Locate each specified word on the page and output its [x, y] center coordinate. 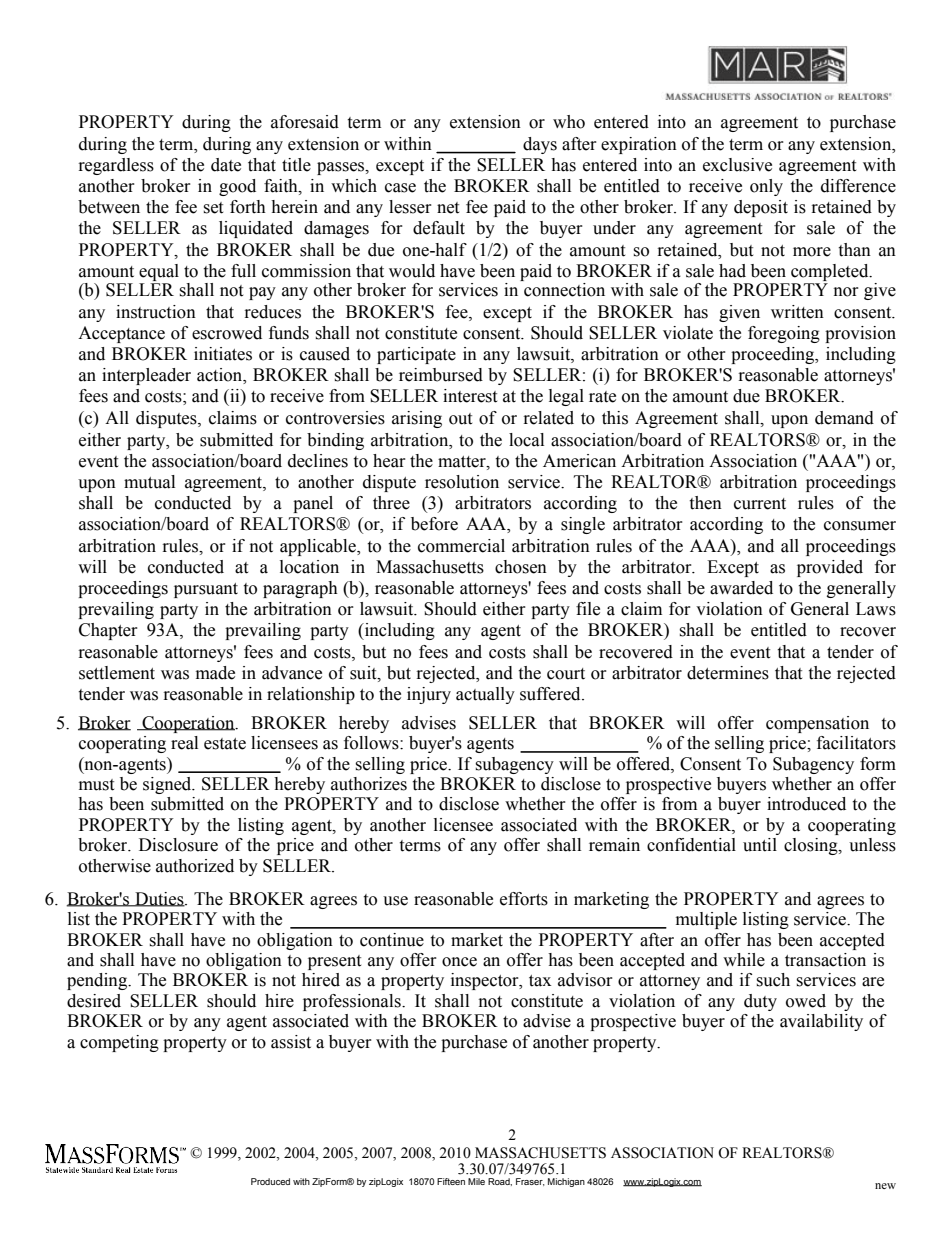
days [540, 145]
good [237, 187]
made [215, 673]
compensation [817, 724]
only [766, 187]
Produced [270, 1181]
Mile [476, 1181]
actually [485, 695]
